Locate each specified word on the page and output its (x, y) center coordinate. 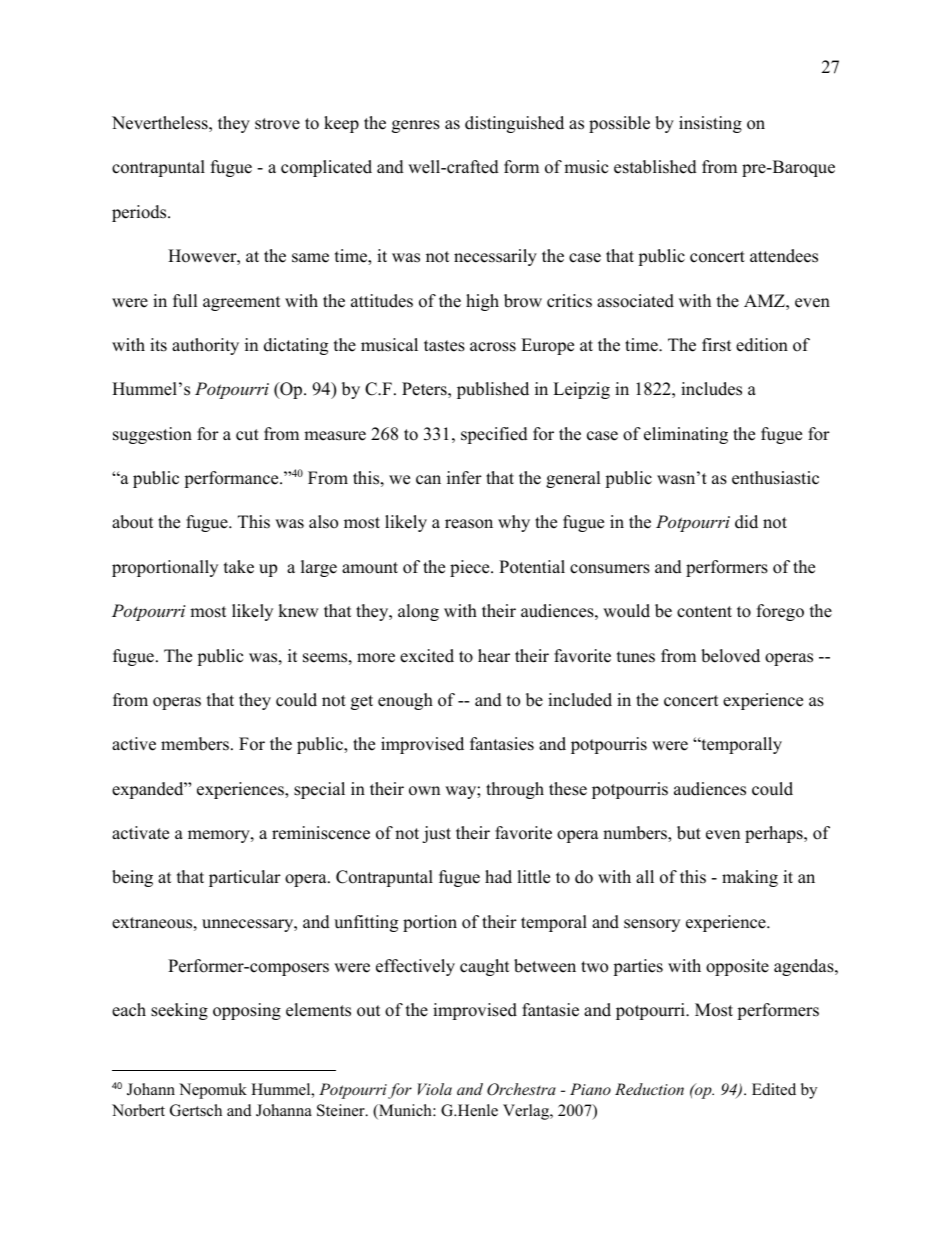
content (704, 612)
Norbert (138, 1110)
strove (277, 124)
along (418, 612)
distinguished (514, 124)
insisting (710, 124)
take (239, 567)
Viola (435, 1089)
